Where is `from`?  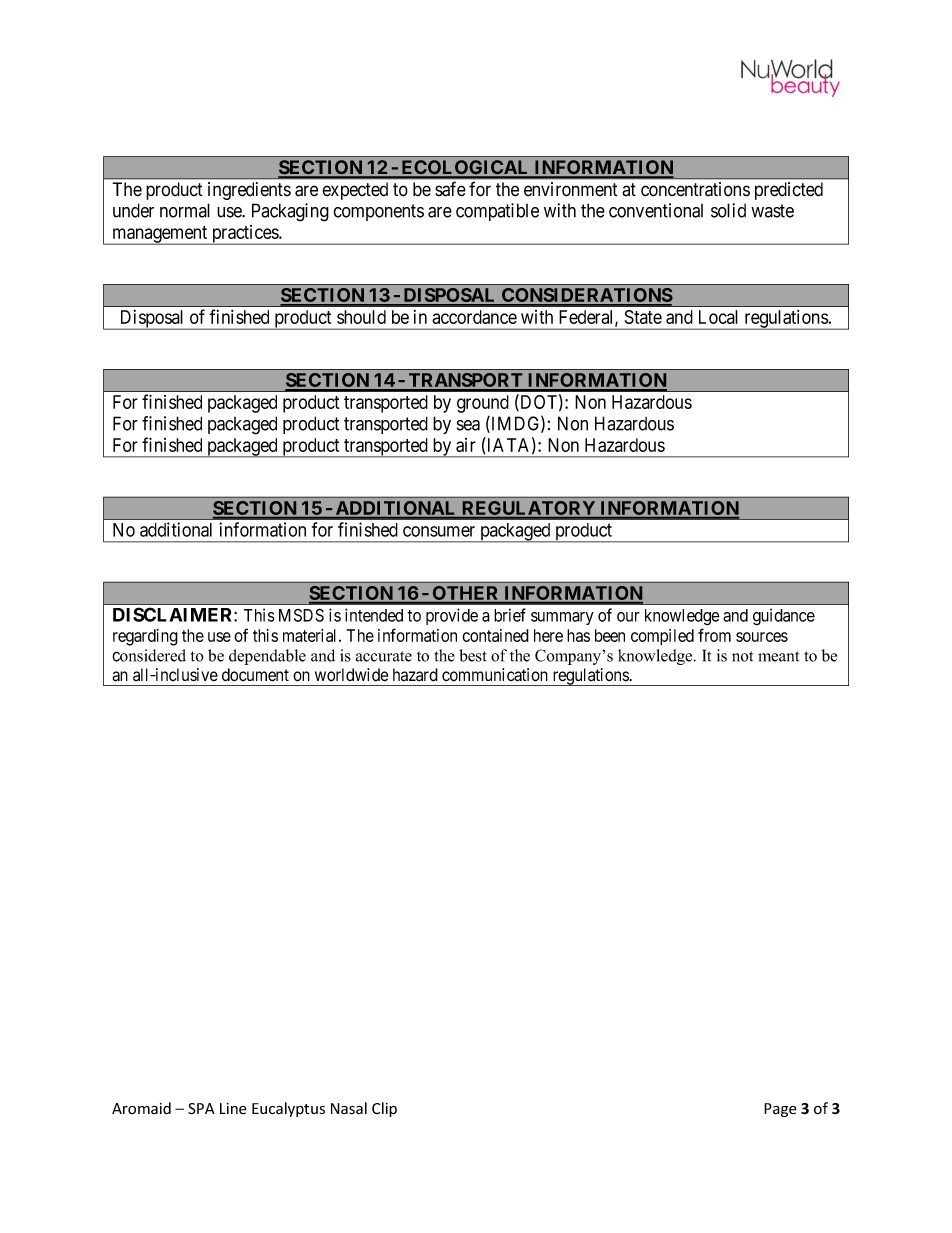 from is located at coordinates (714, 635).
